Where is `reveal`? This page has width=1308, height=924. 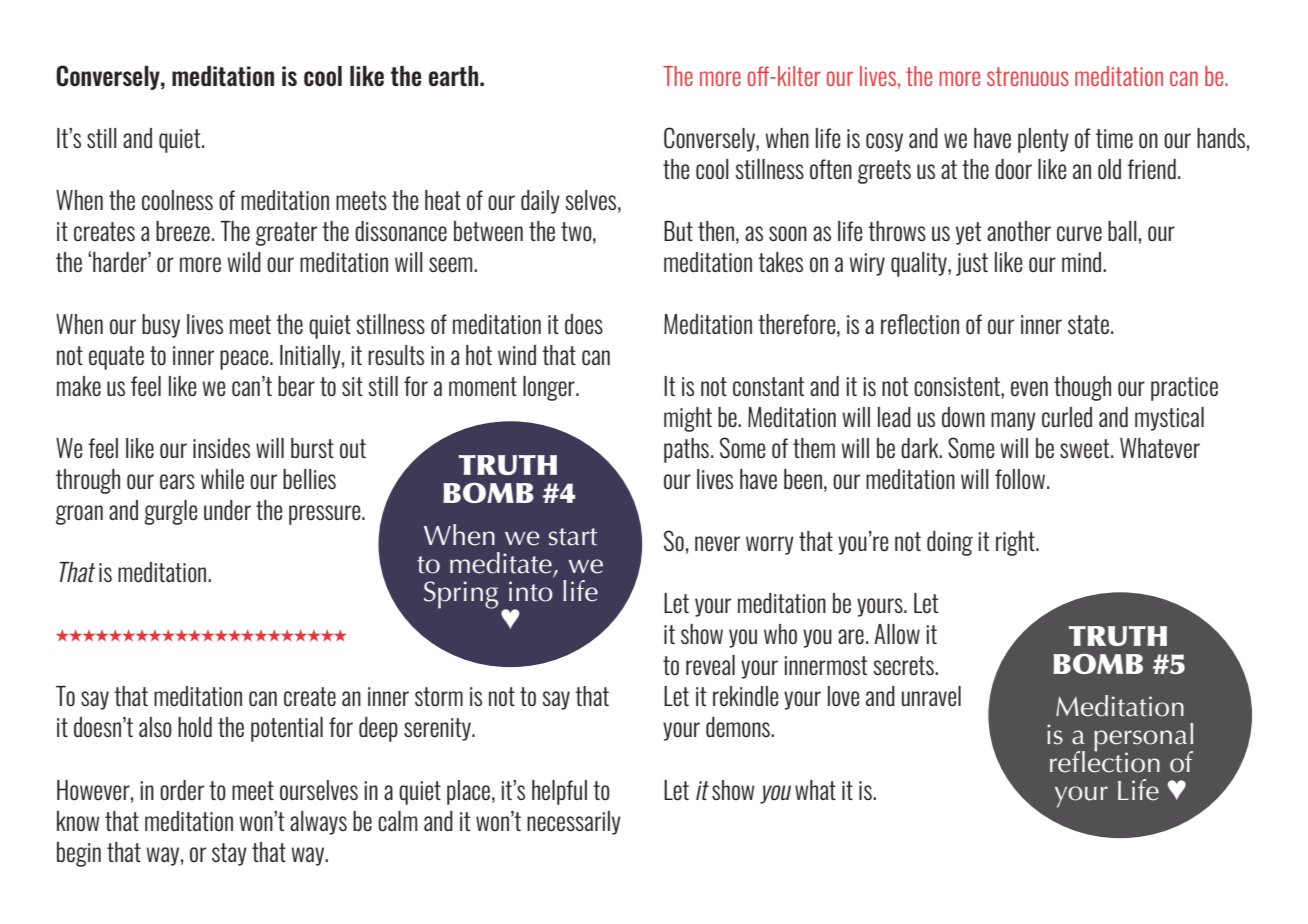 reveal is located at coordinates (710, 665).
